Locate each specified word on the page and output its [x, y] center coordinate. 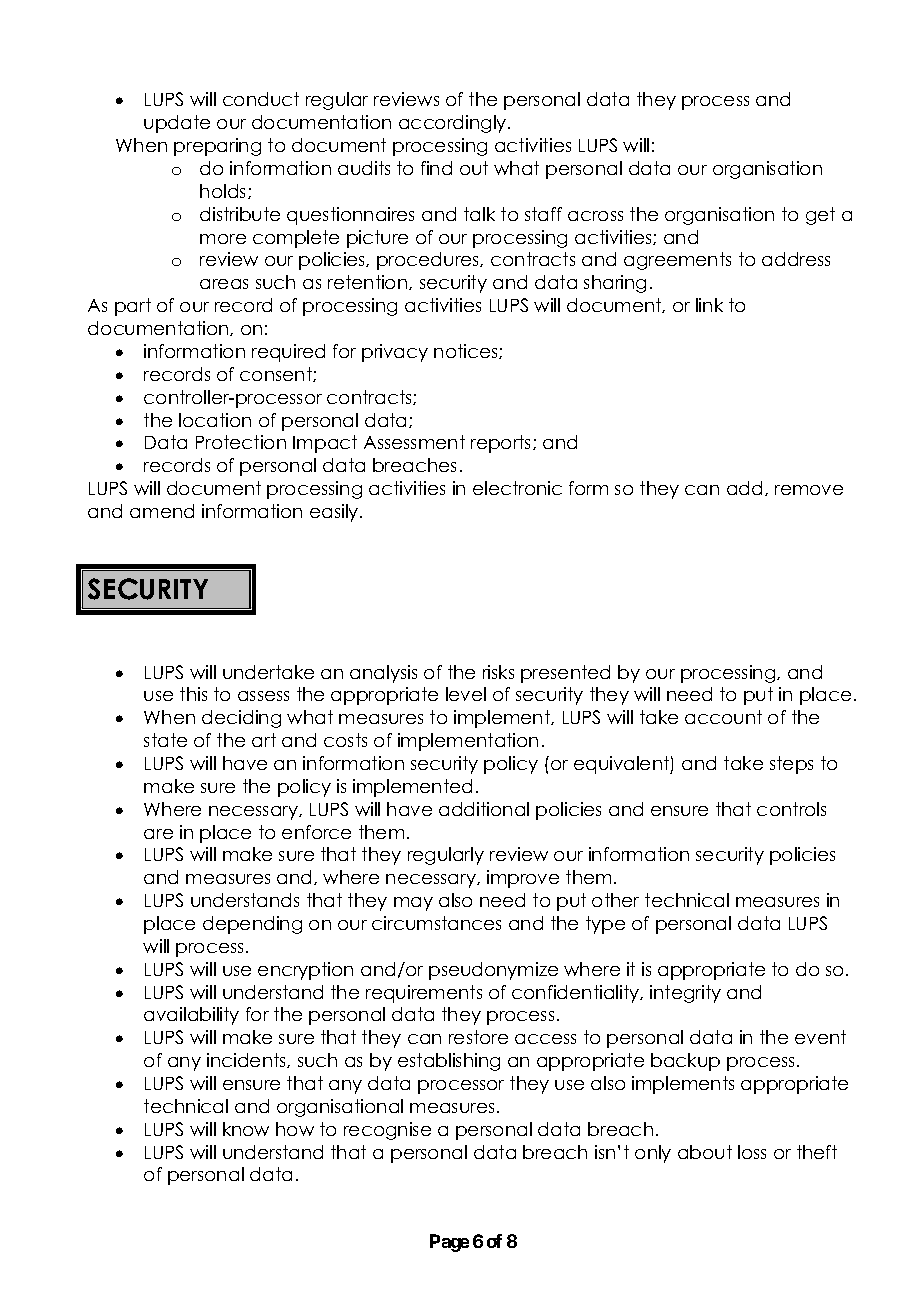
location [215, 420]
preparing [217, 147]
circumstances [436, 923]
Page [449, 1243]
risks [498, 672]
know [246, 1129]
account [723, 717]
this [193, 694]
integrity [685, 994]
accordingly [454, 124]
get [820, 216]
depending [252, 925]
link [709, 305]
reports [502, 444]
